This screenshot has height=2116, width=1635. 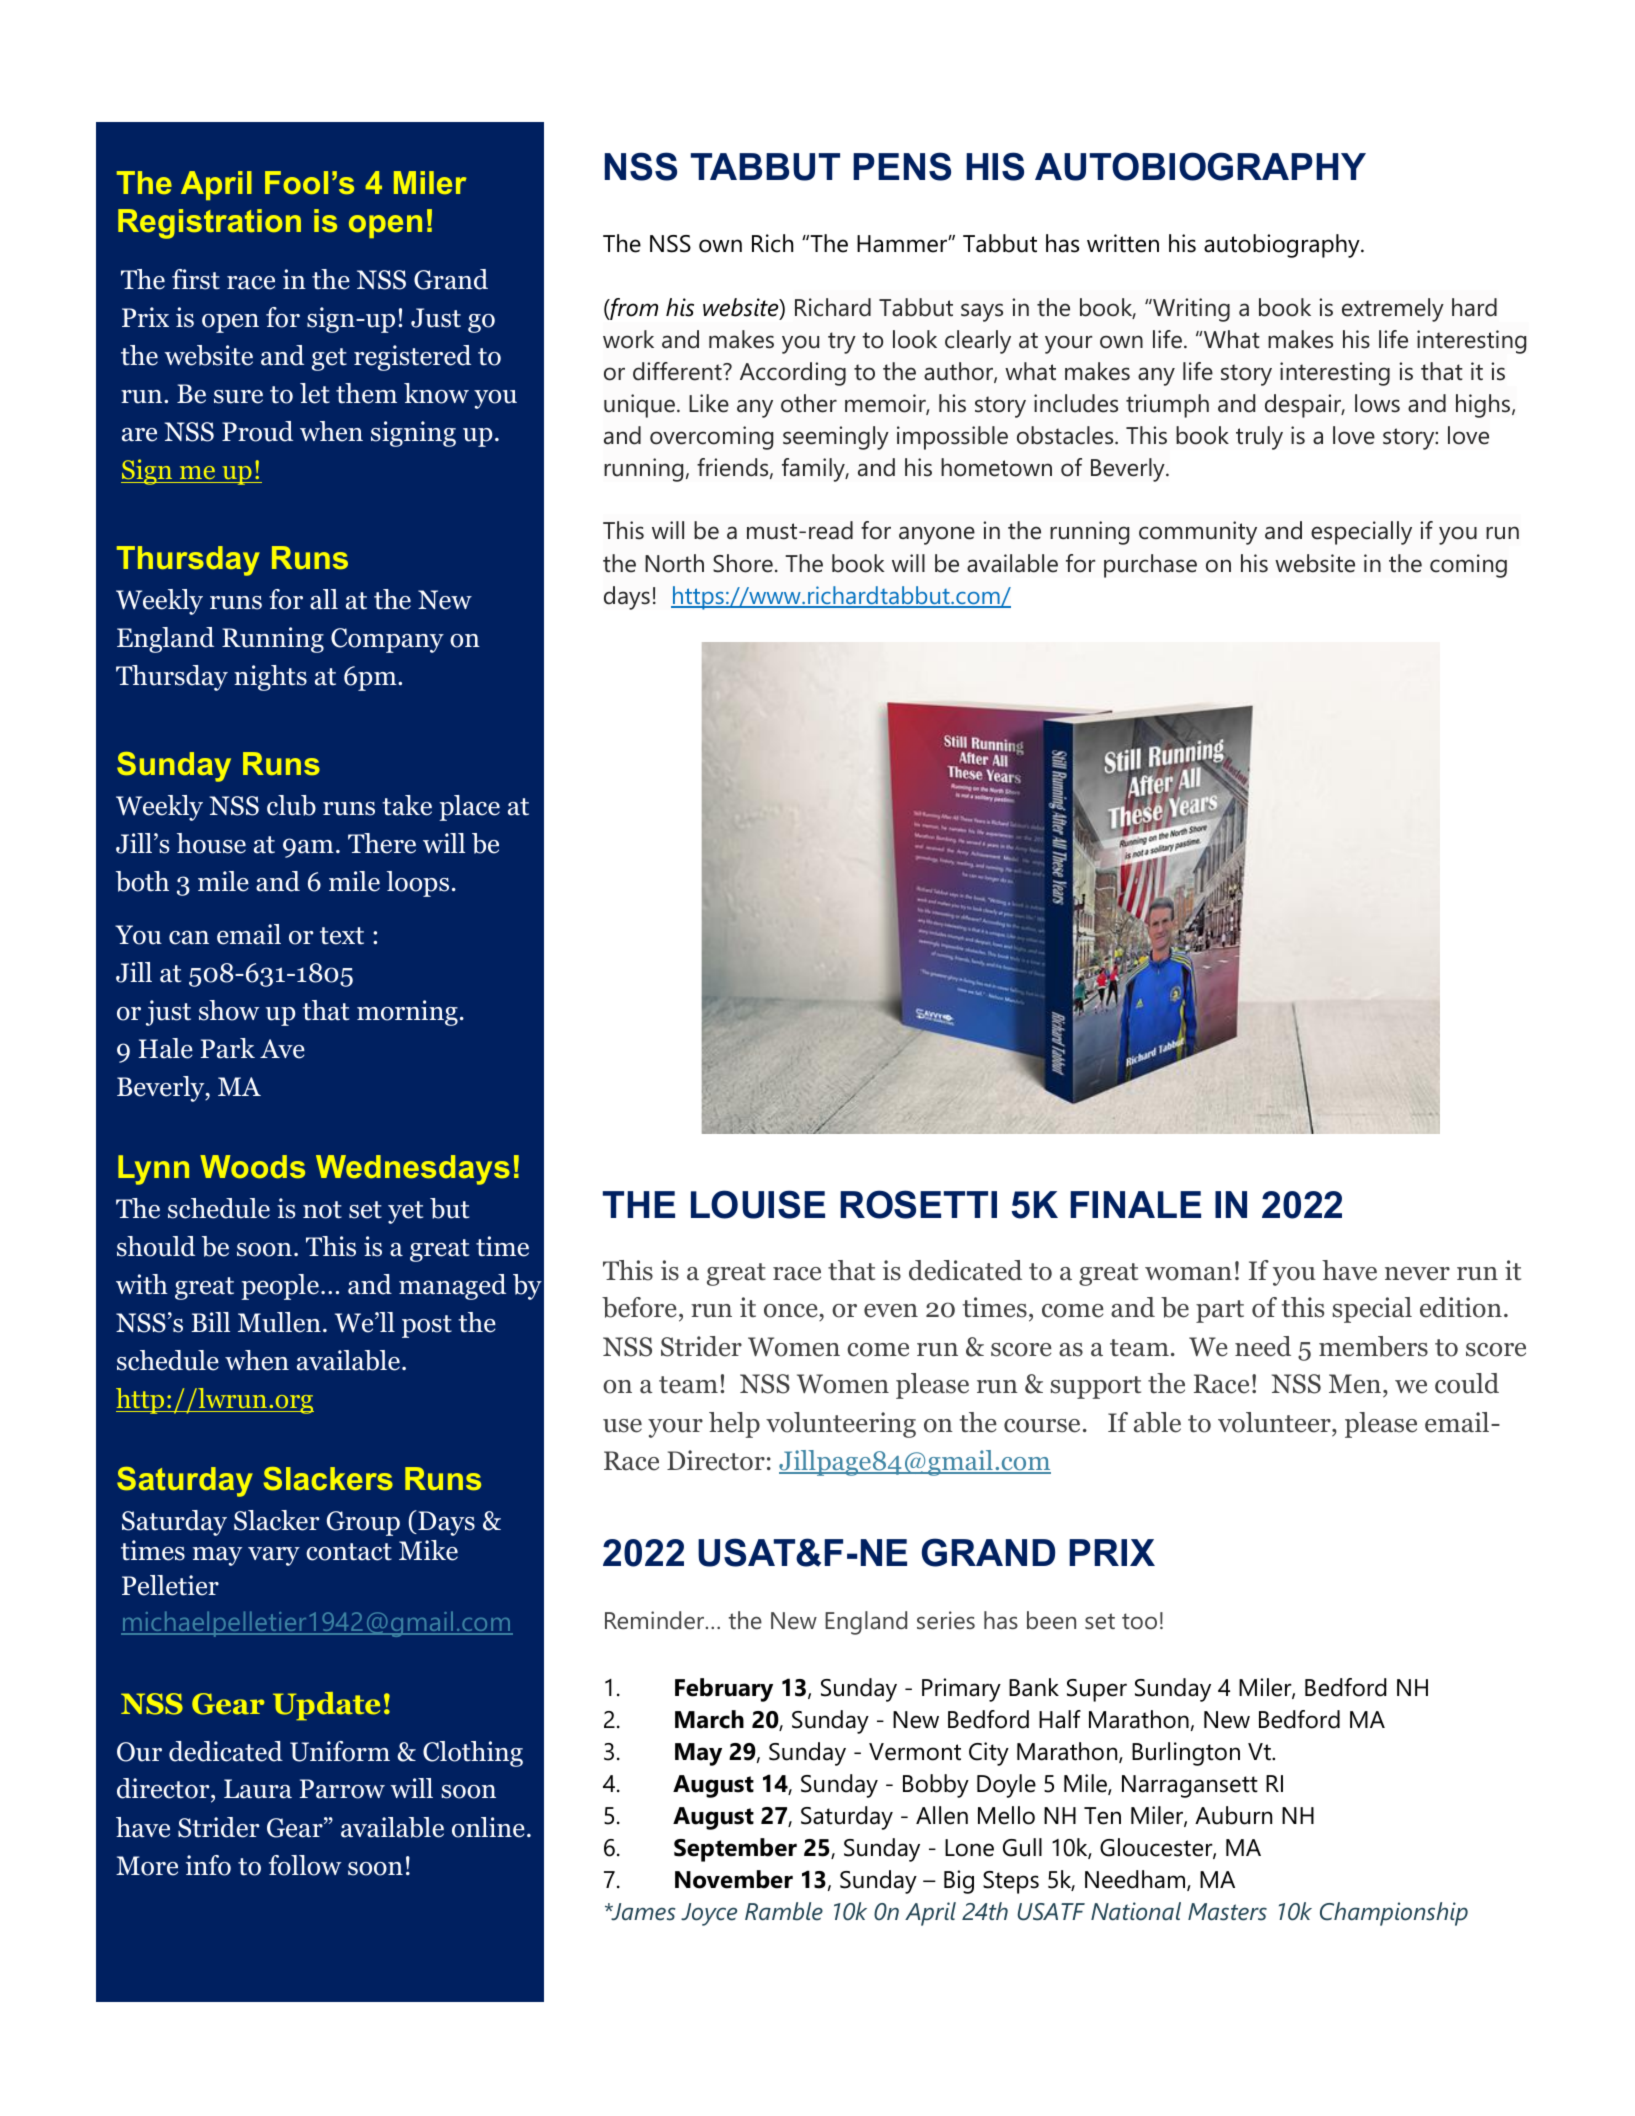 What do you see at coordinates (735, 1850) in the screenshot?
I see `September` at bounding box center [735, 1850].
